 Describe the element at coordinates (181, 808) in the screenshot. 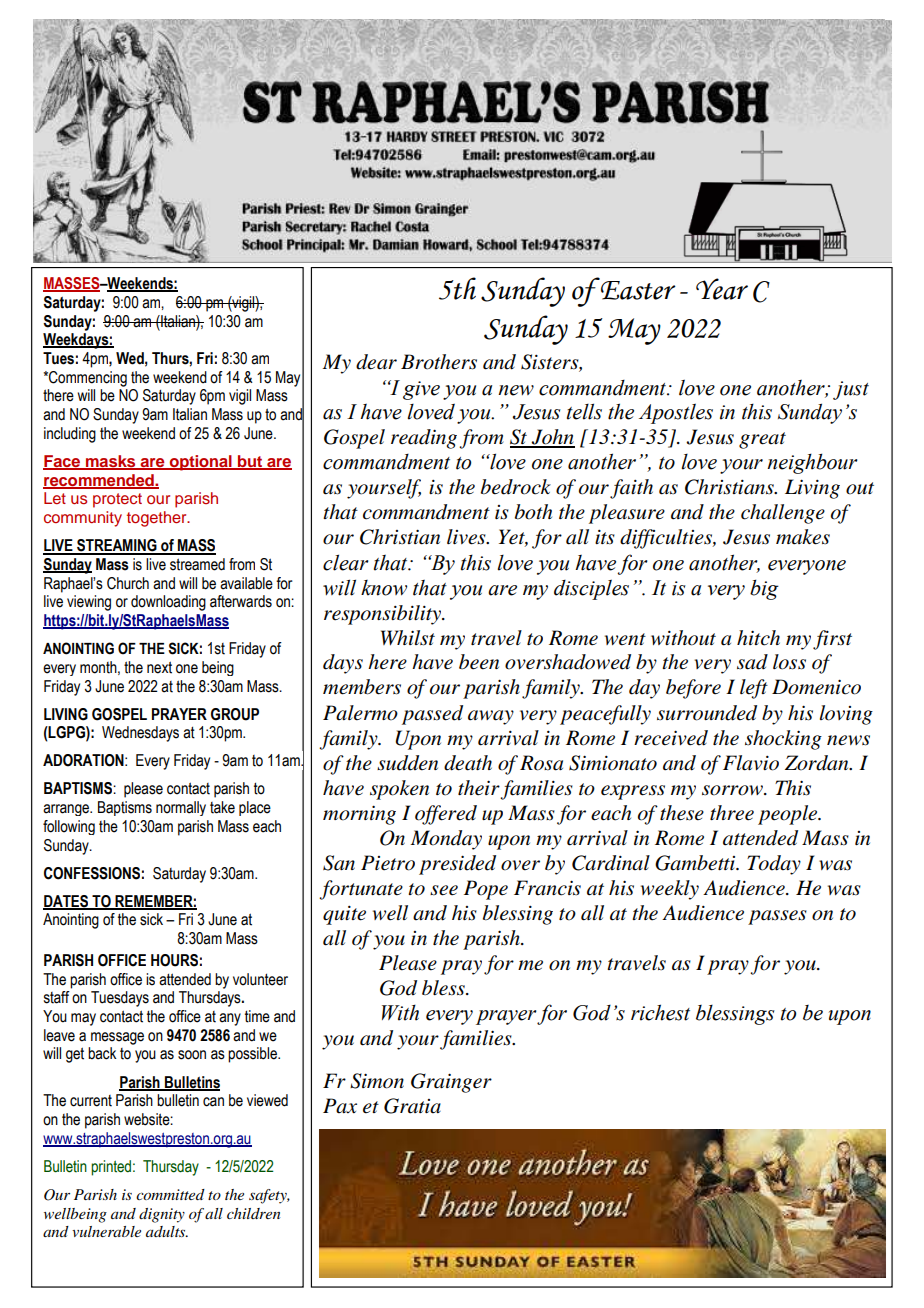

I see `normally` at that location.
